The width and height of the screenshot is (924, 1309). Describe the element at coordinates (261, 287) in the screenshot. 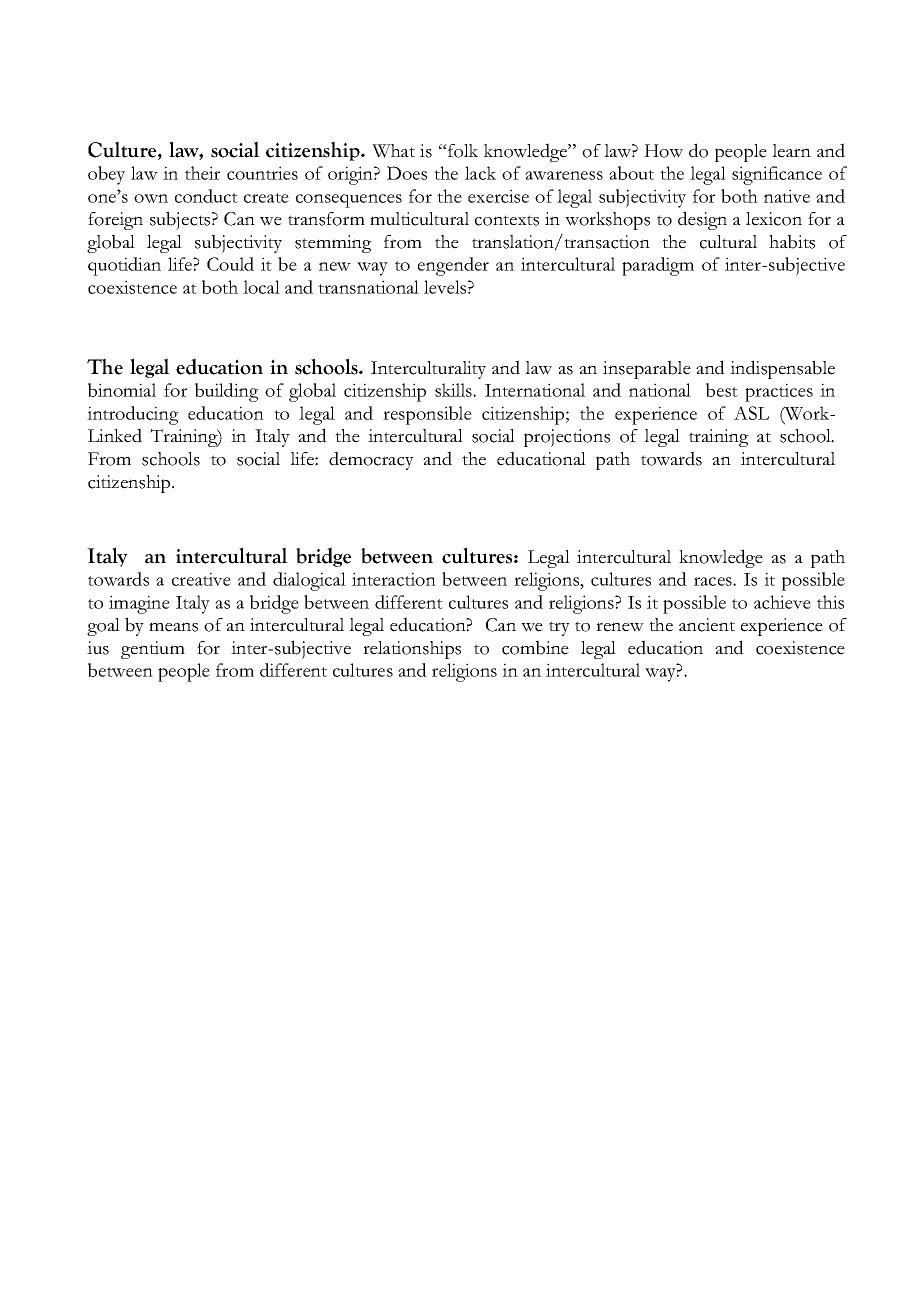

I see `local` at that location.
